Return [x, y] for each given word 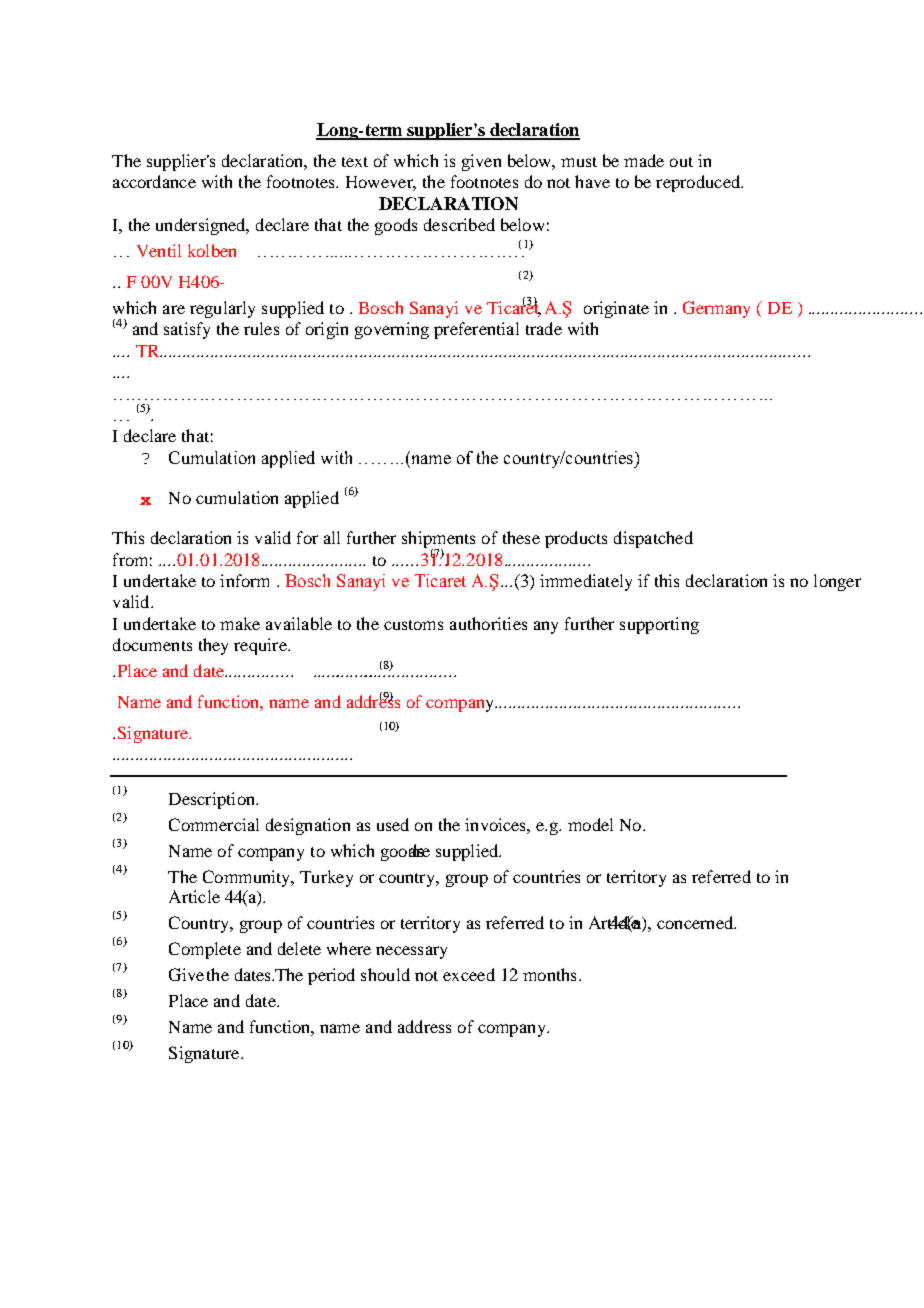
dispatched [653, 539]
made [644, 160]
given [481, 162]
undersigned [202, 226]
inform [244, 580]
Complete [205, 950]
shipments [438, 541]
